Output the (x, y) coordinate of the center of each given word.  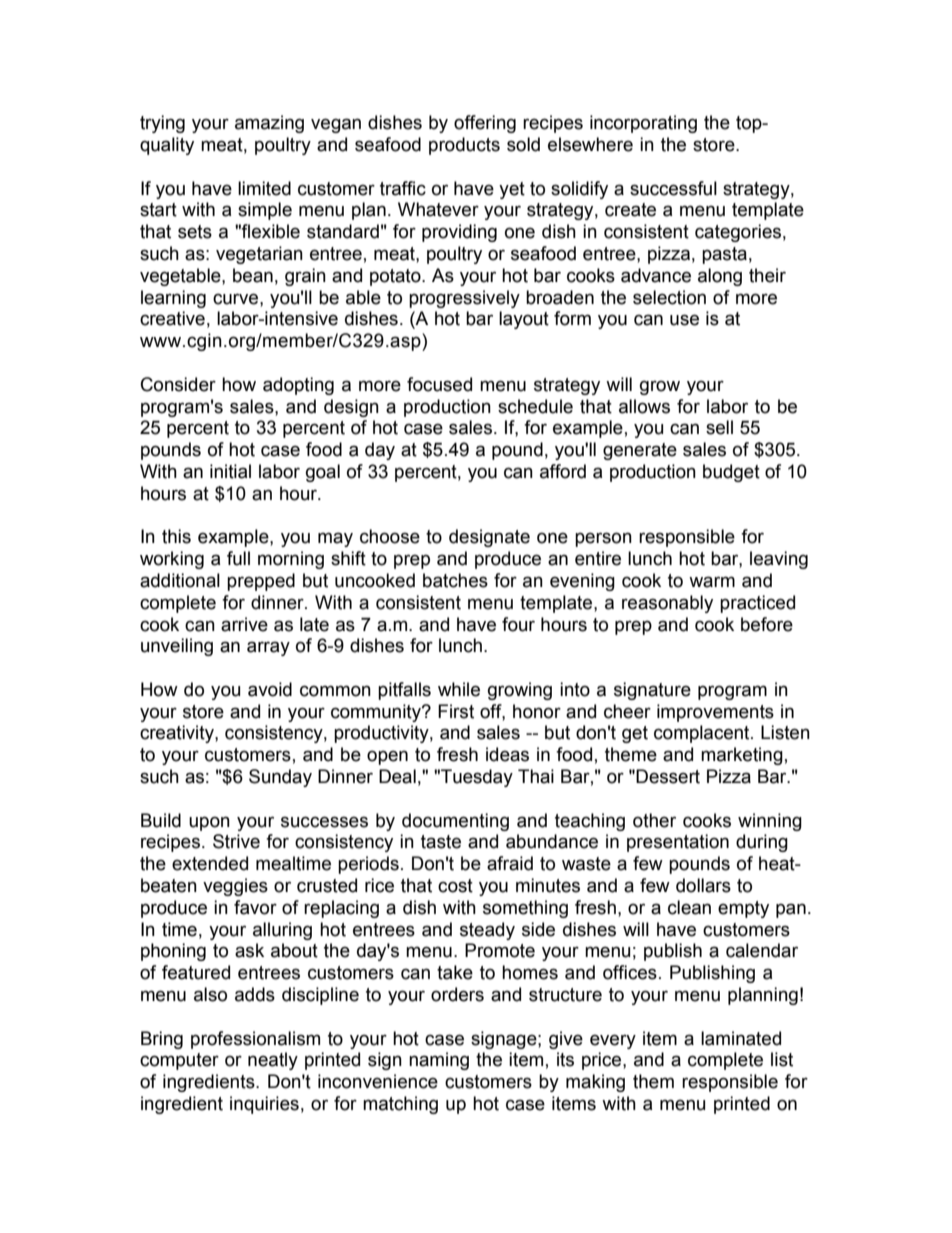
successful (673, 188)
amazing (269, 124)
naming (439, 1061)
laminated (741, 1038)
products (464, 146)
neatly (273, 1061)
